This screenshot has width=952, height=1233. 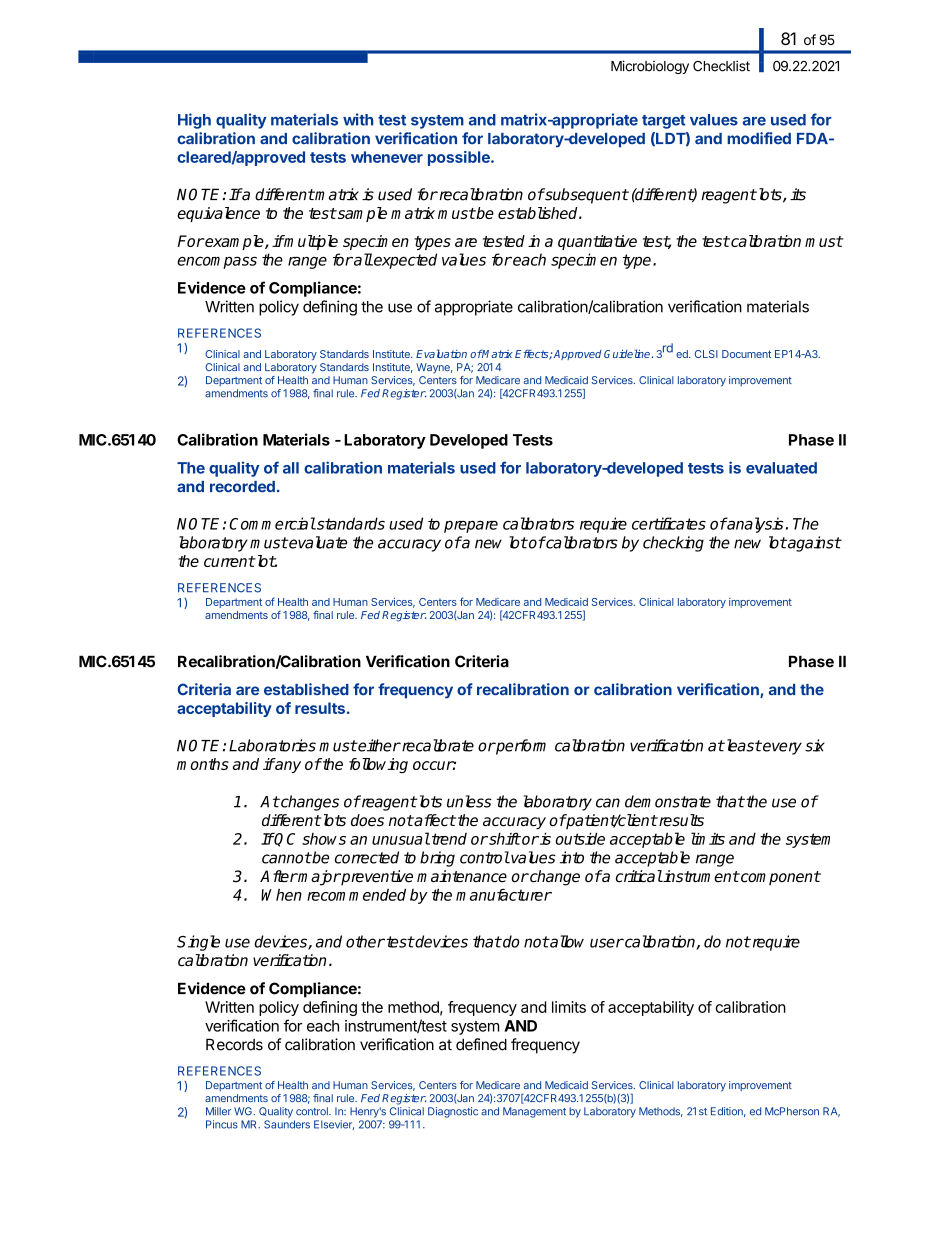 I want to click on Checklist, so click(x=721, y=66).
